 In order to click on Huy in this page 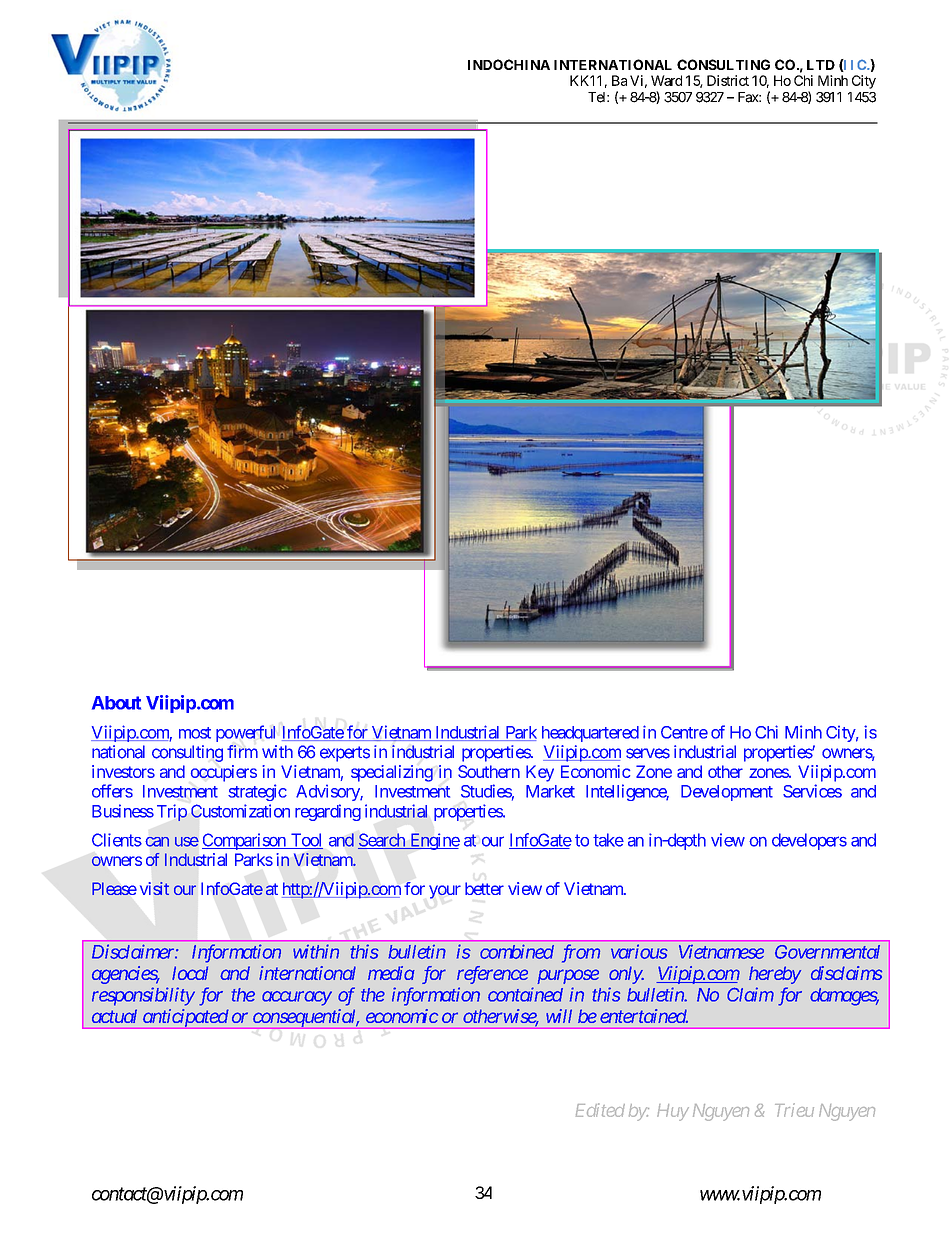, I will do `click(673, 1112)`.
